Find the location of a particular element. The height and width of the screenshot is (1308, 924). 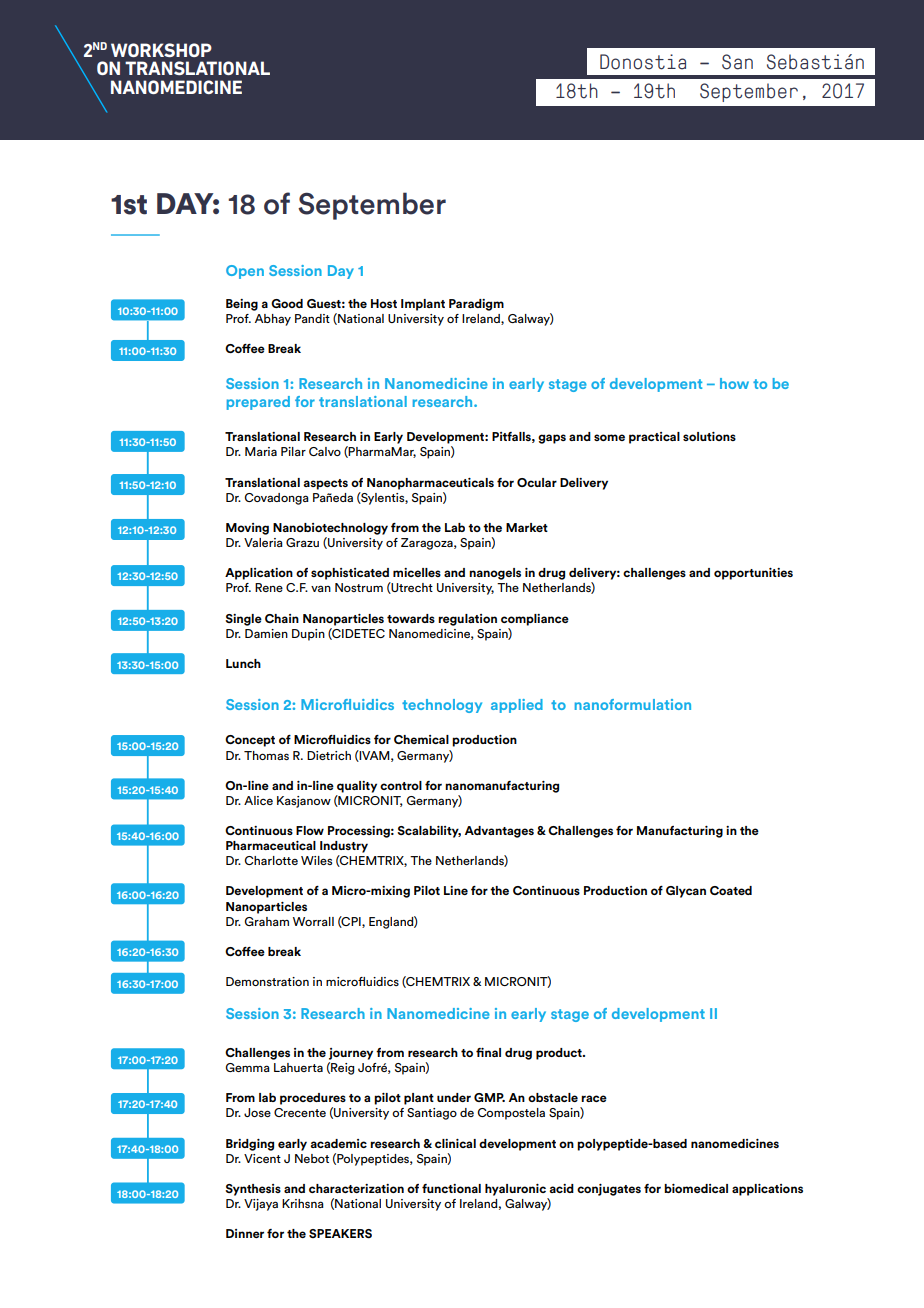

Ocular is located at coordinates (537, 482).
